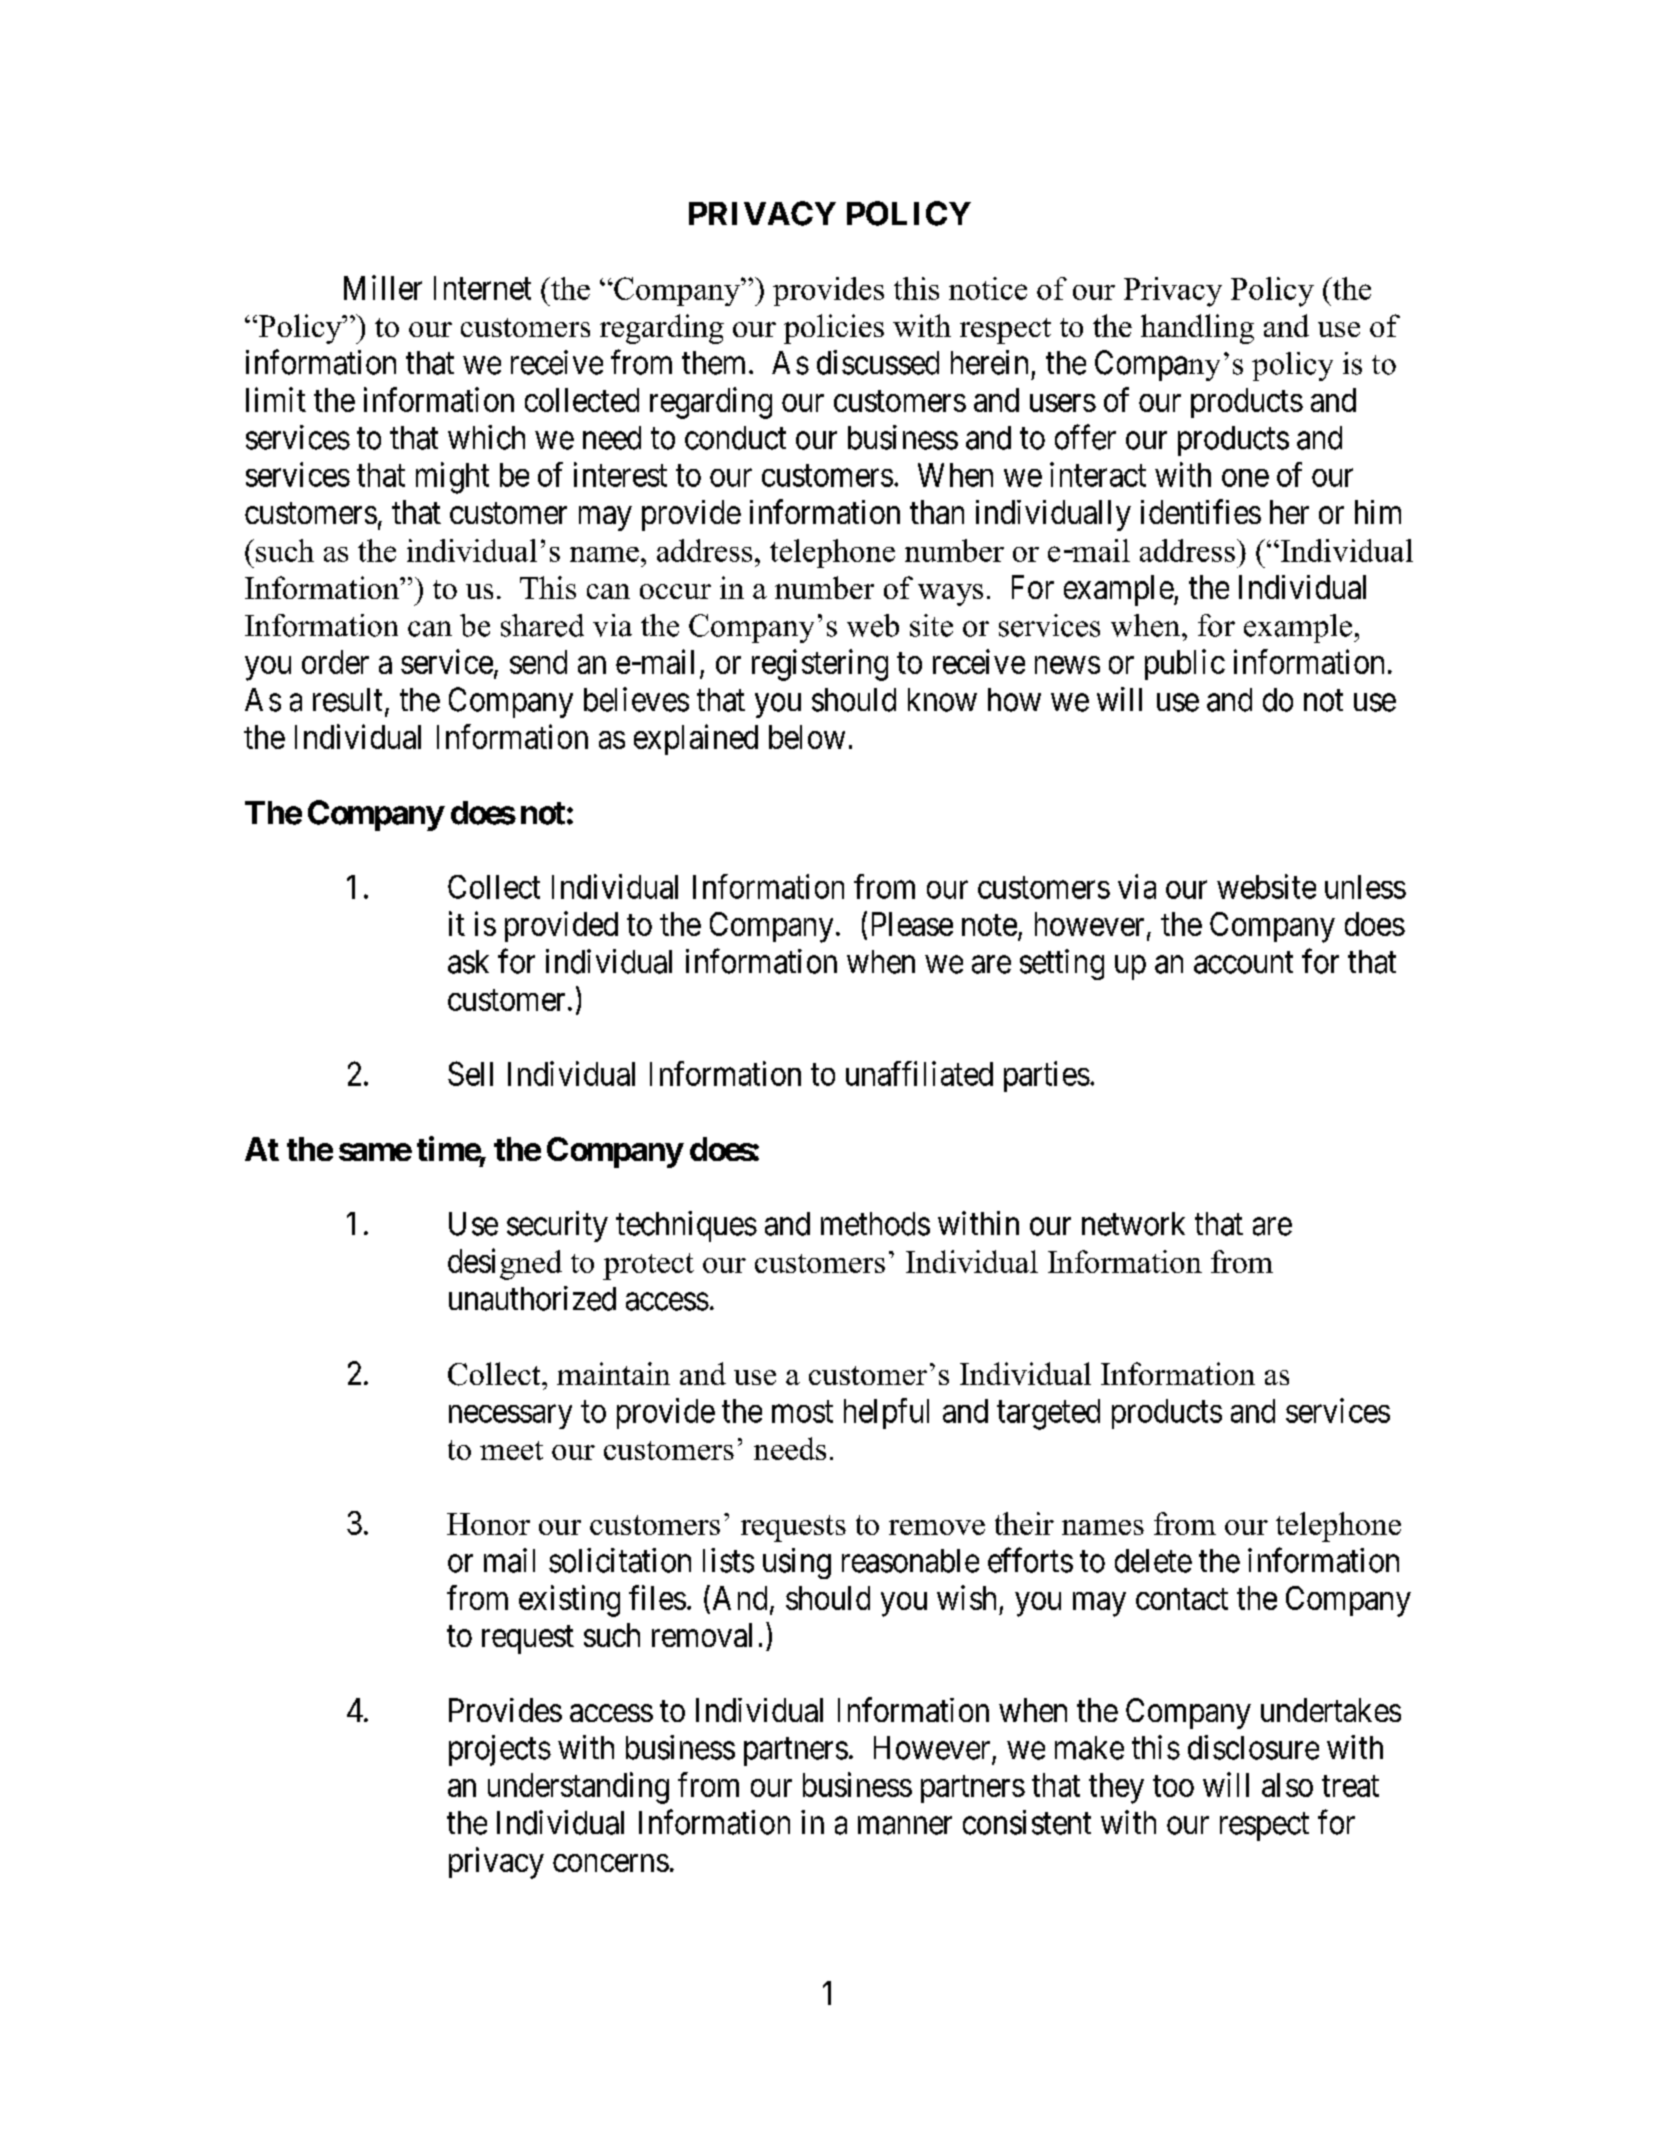  Describe the element at coordinates (500, 1750) in the page. I see `projects` at that location.
